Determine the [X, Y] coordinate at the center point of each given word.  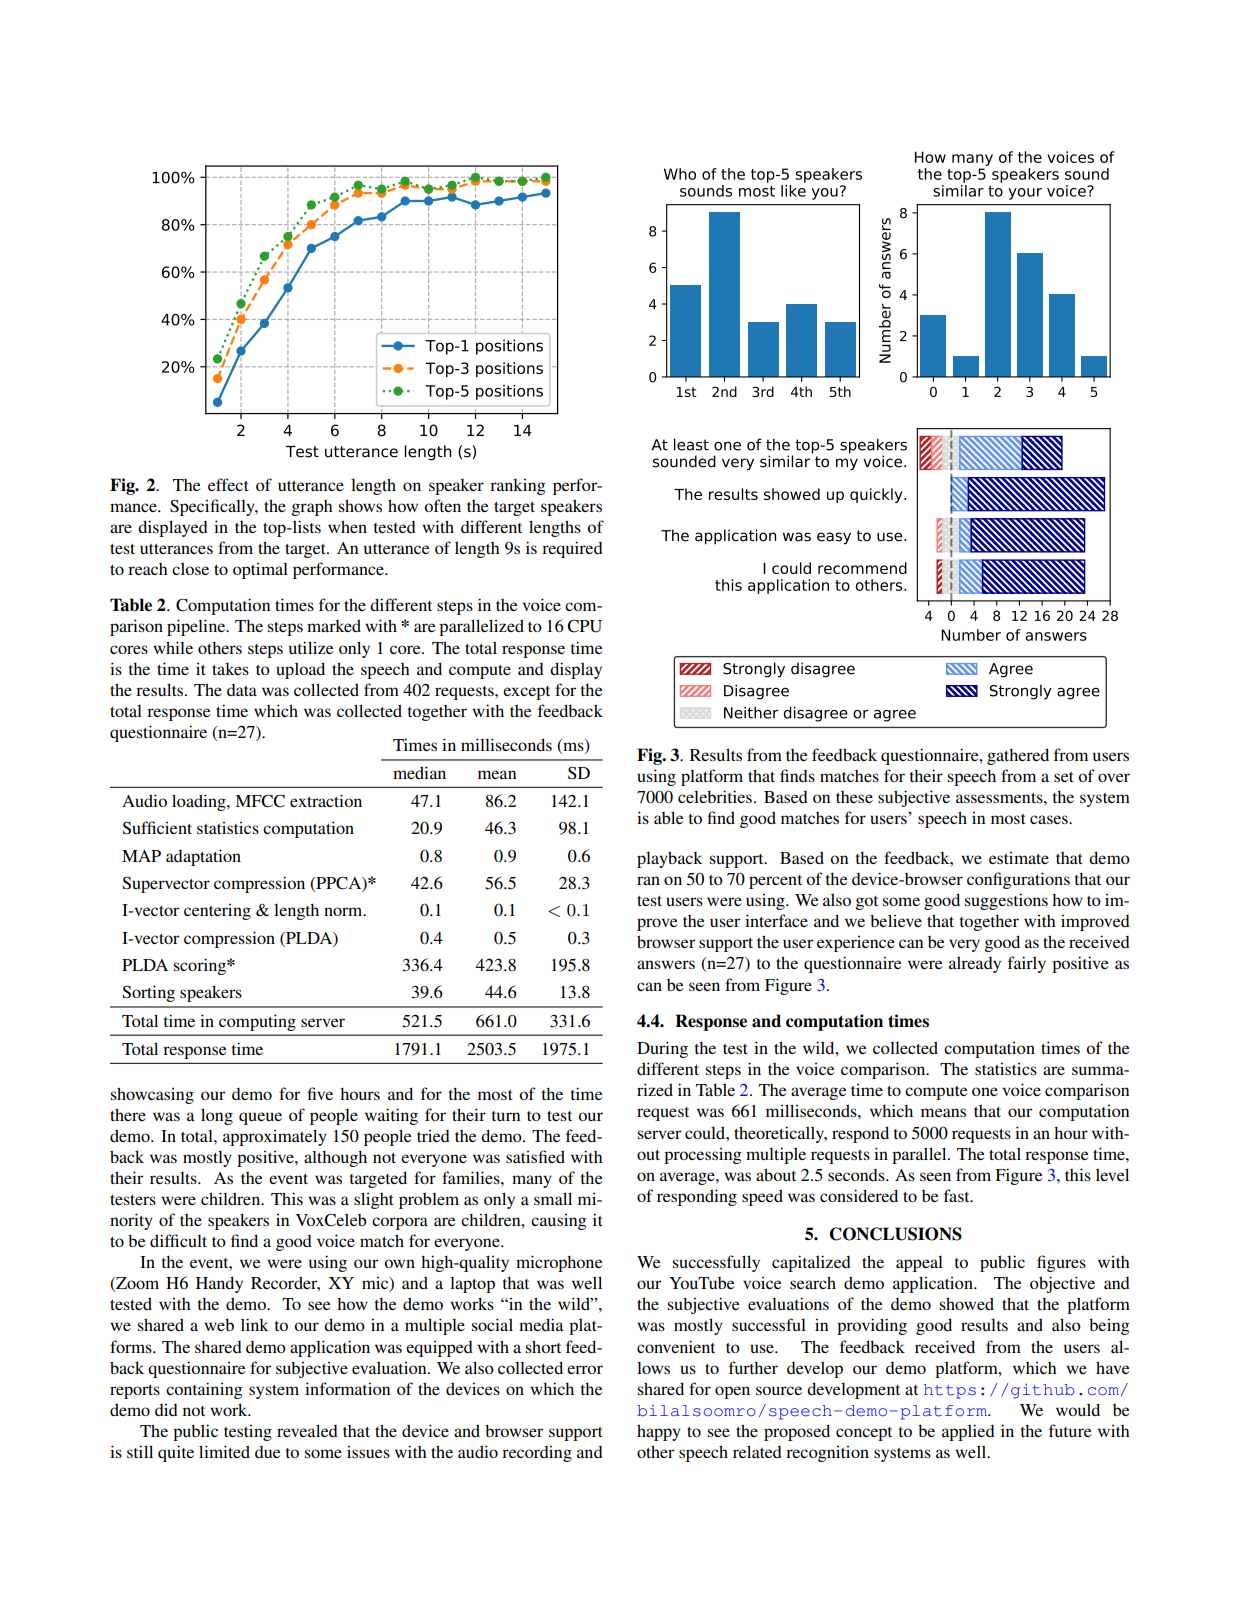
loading [200, 802]
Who [680, 174]
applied [968, 1432]
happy [659, 1432]
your [1025, 194]
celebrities [715, 796]
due [267, 1452]
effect [228, 484]
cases [1050, 819]
